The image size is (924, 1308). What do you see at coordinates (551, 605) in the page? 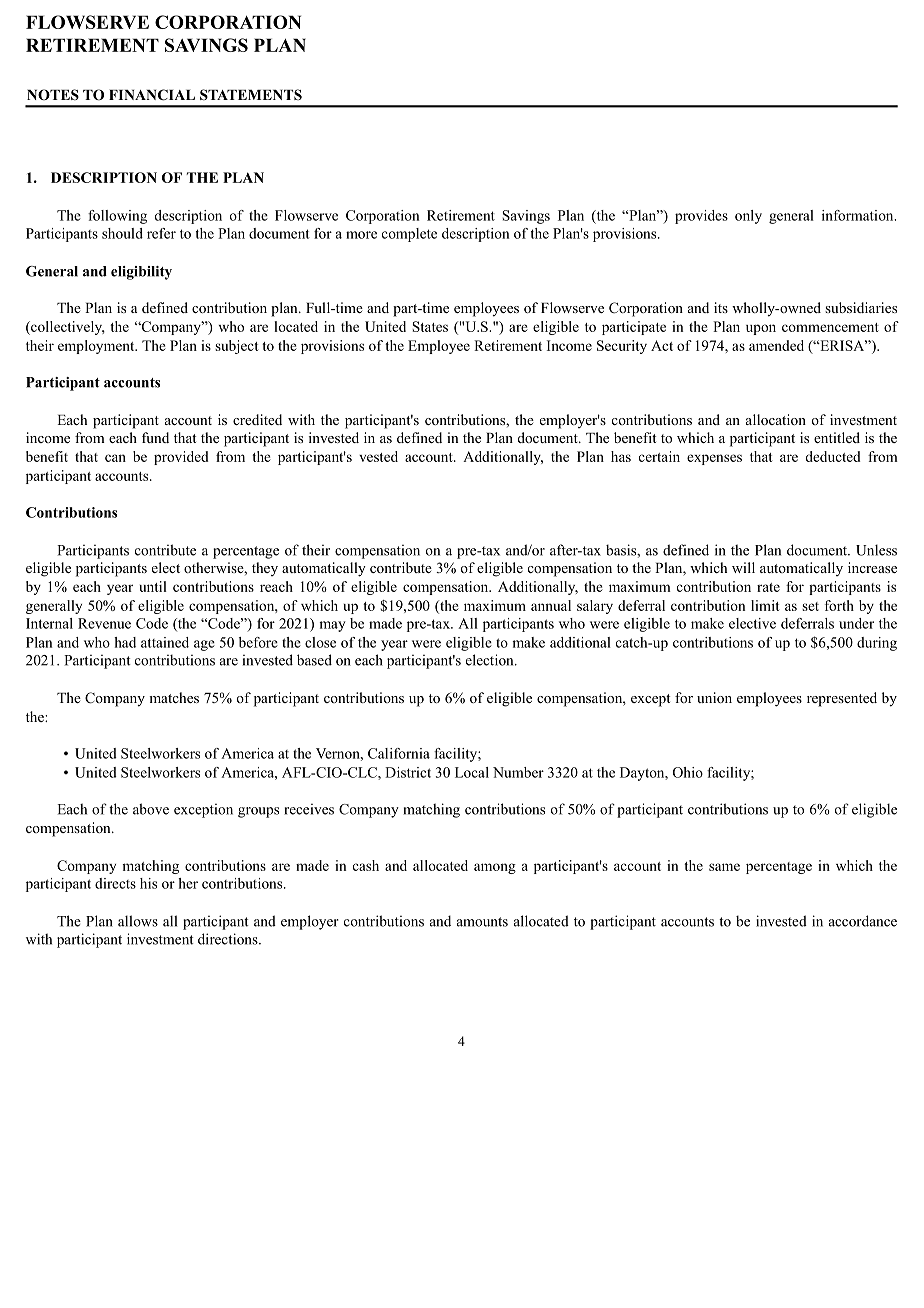
I see `annual` at bounding box center [551, 605].
